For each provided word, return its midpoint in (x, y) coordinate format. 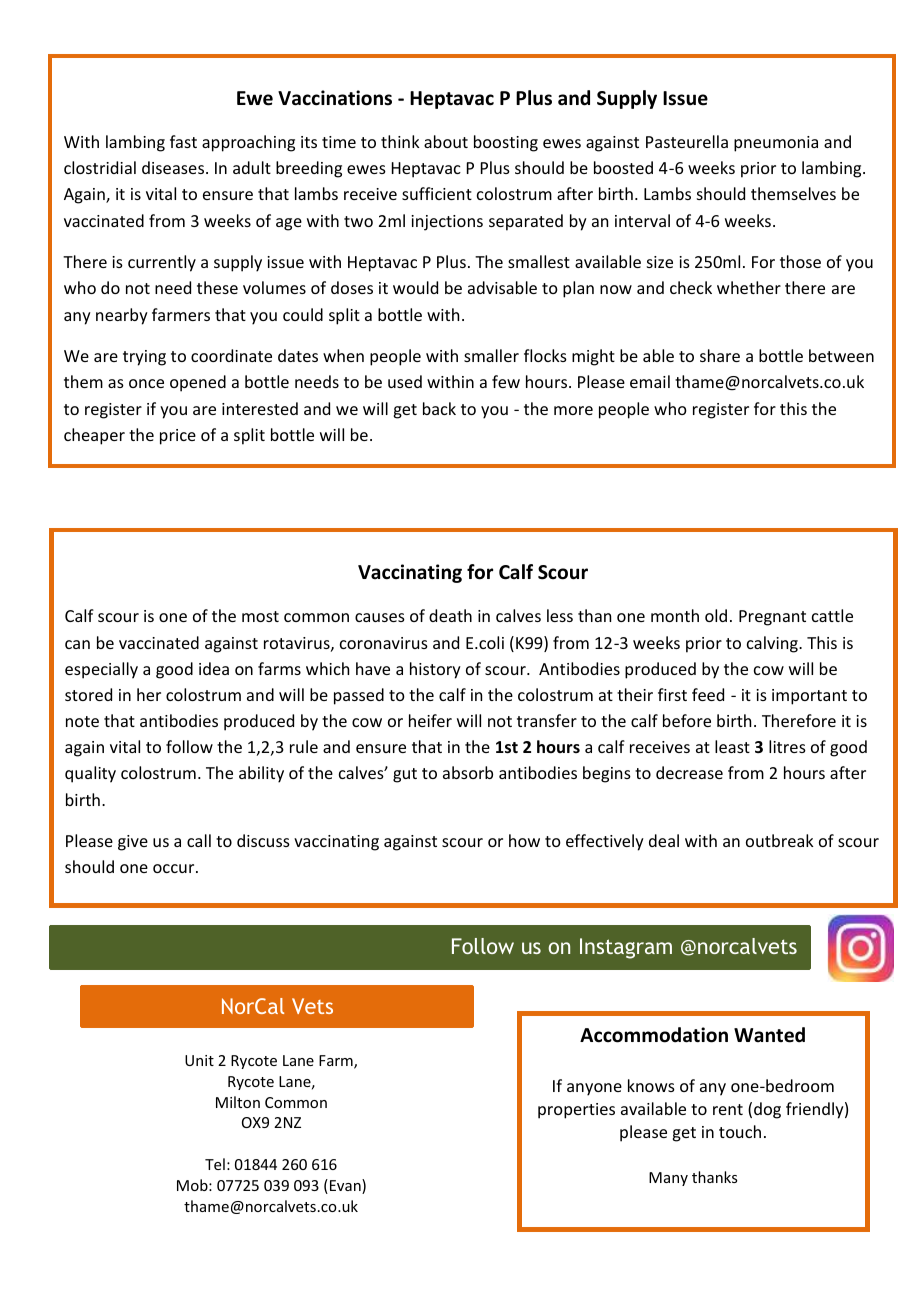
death (450, 615)
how (524, 840)
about (446, 141)
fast (183, 141)
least (732, 746)
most (260, 616)
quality (90, 774)
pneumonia (776, 144)
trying (144, 358)
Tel (215, 1164)
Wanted (769, 1035)
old (716, 615)
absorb (468, 772)
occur (175, 868)
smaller (491, 355)
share (720, 355)
